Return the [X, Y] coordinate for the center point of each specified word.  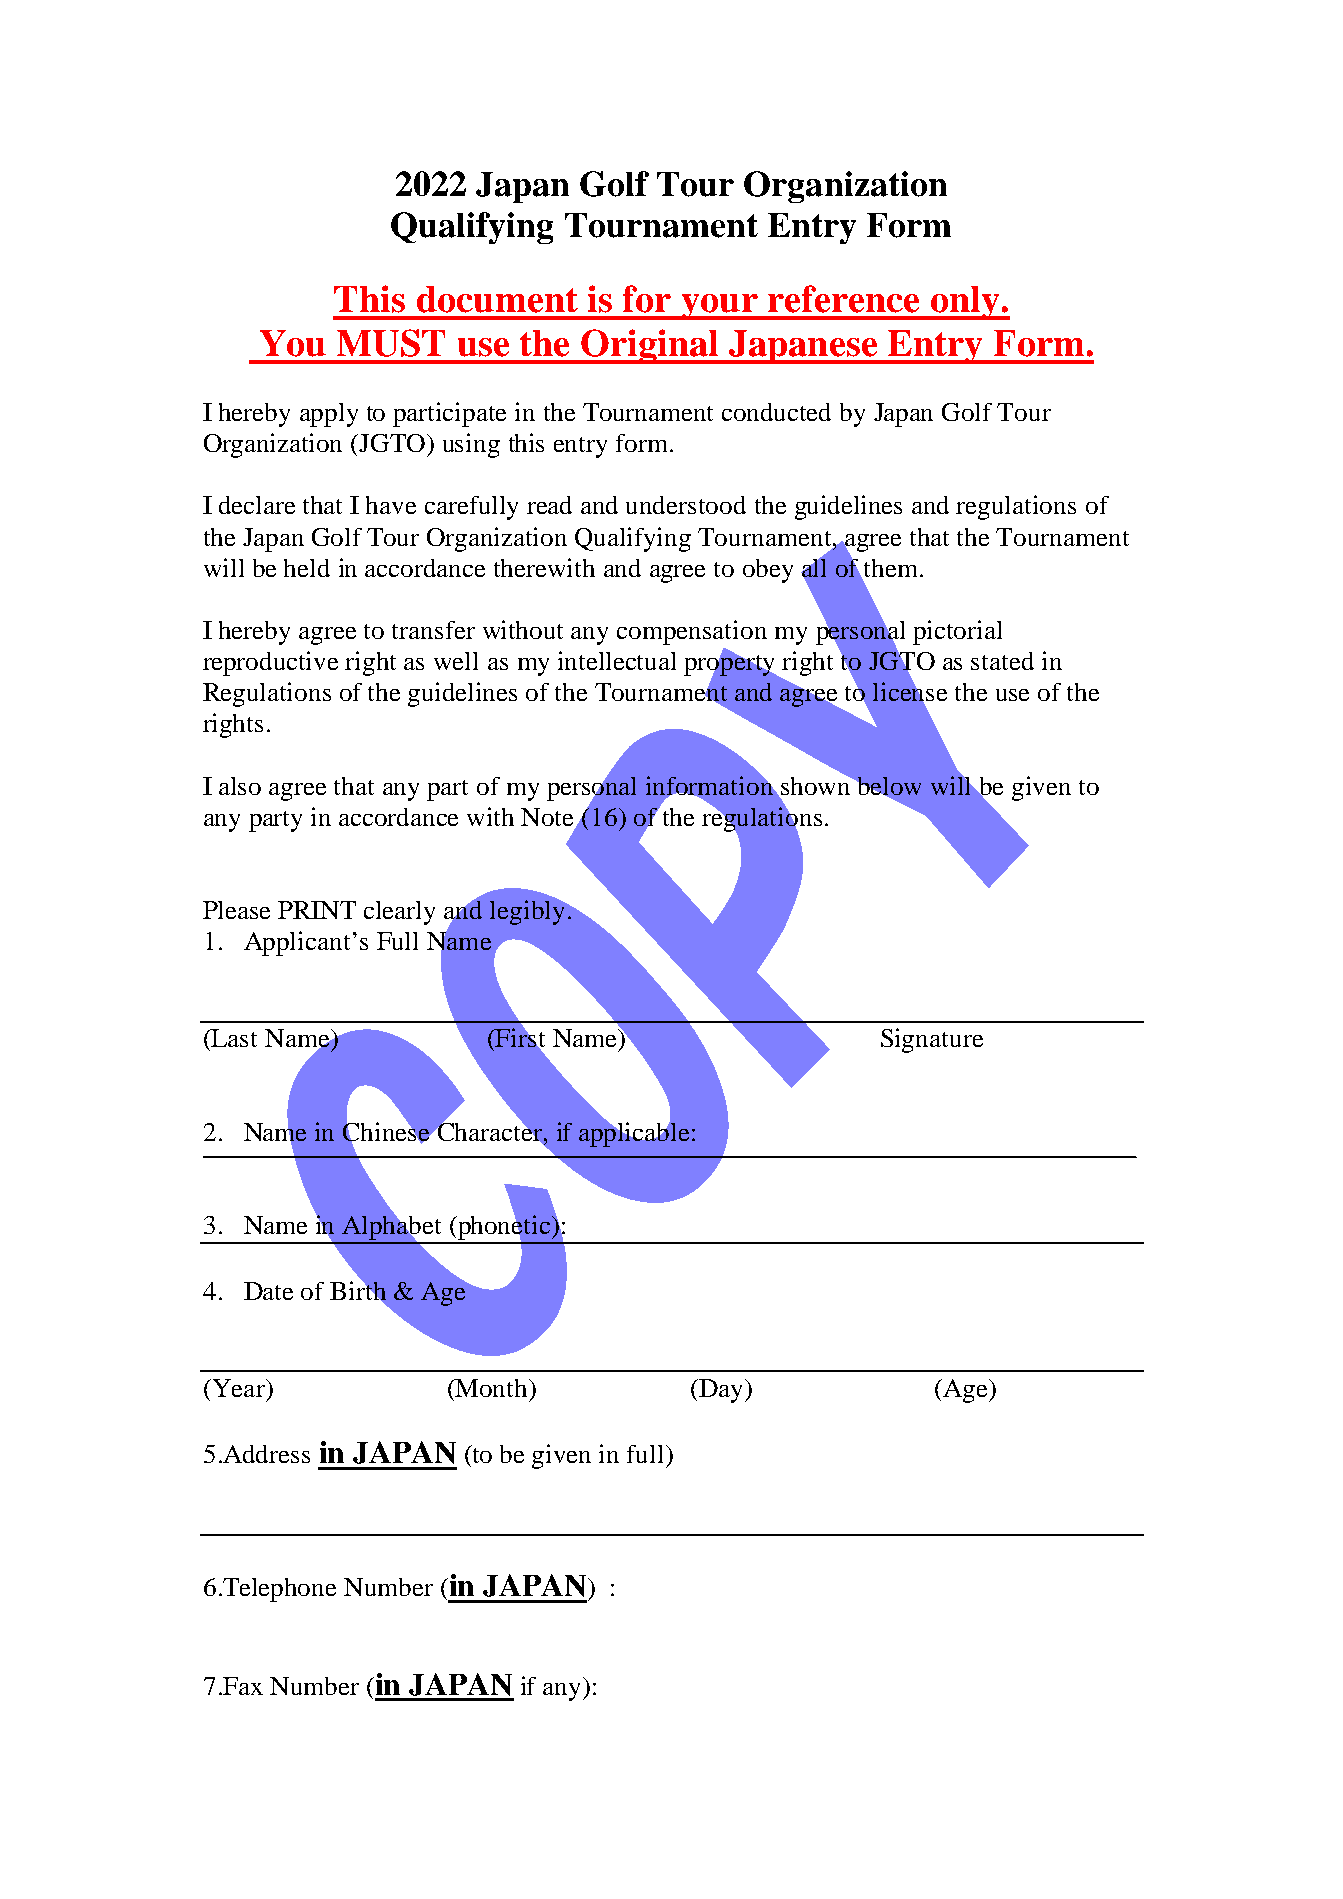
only [965, 303]
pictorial [957, 632]
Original [650, 346]
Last [233, 1038]
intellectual [617, 660]
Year [238, 1388]
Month [492, 1388]
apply [329, 415]
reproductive [270, 663]
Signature [932, 1040]
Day [721, 1391]
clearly [399, 913]
